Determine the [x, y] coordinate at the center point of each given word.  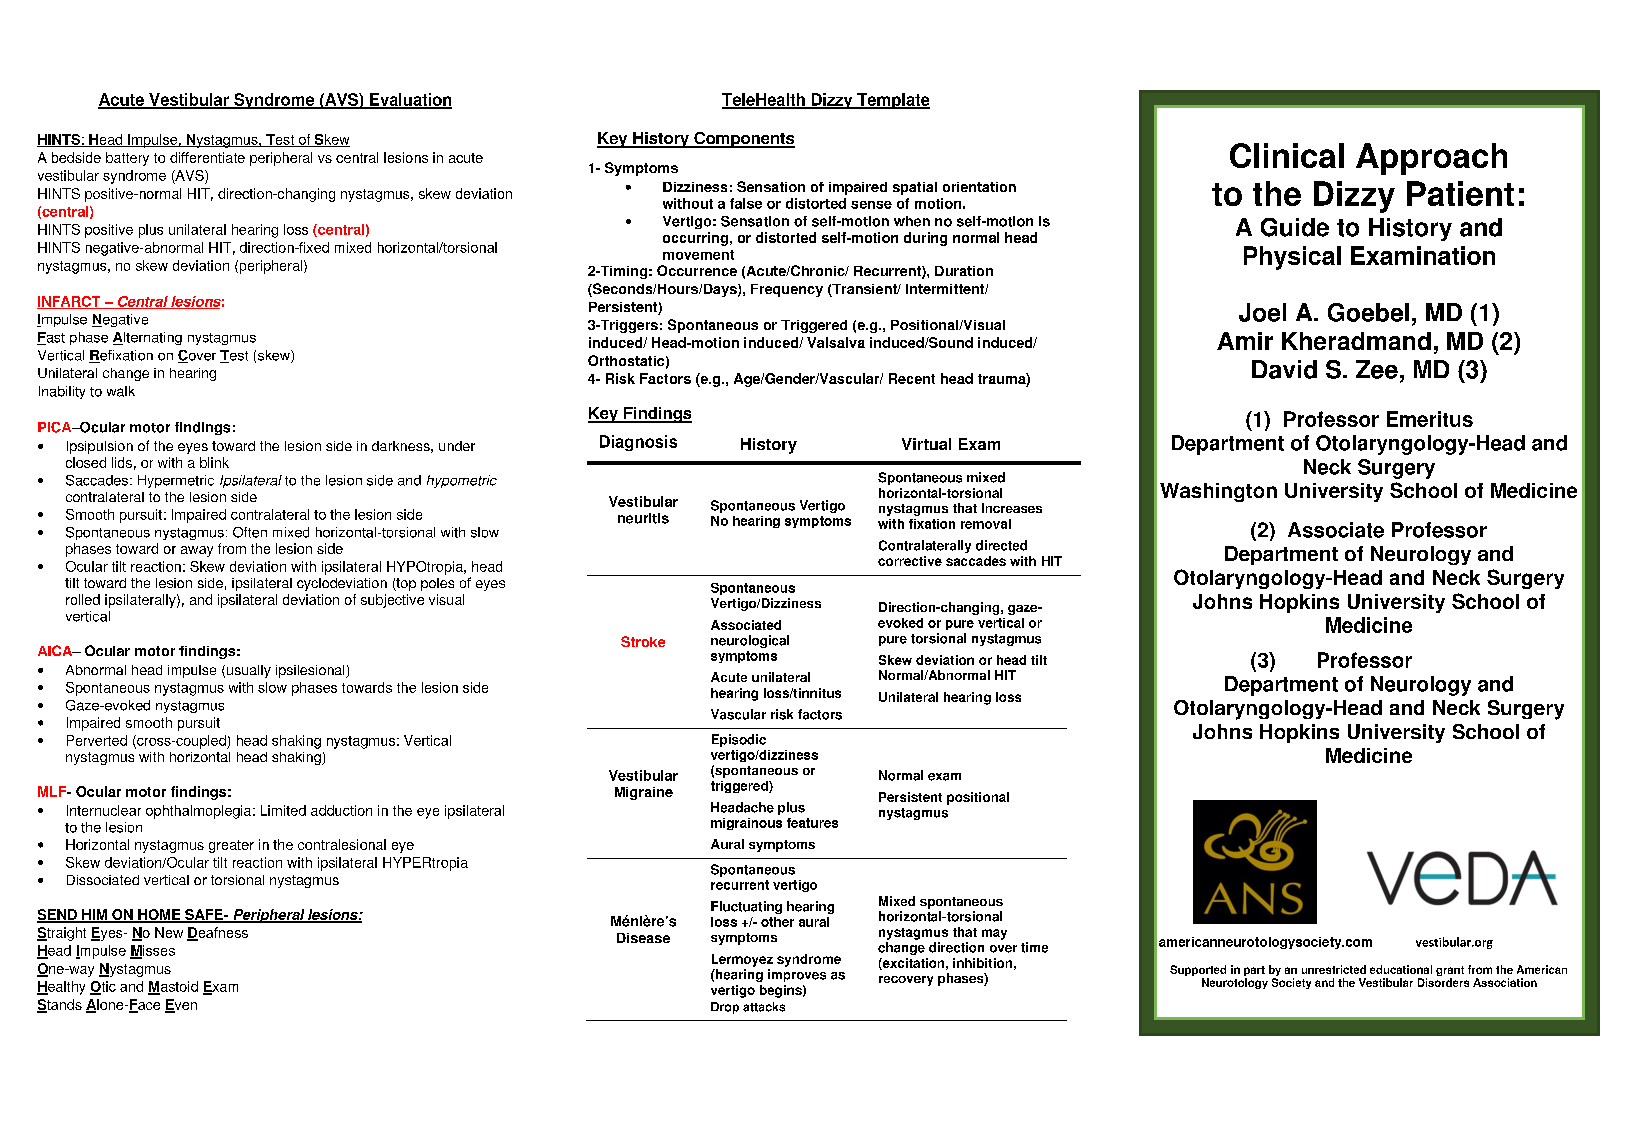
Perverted [97, 740]
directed [1001, 545]
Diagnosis [638, 443]
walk [121, 391]
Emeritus [1430, 419]
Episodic [739, 740]
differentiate [207, 157]
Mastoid [173, 987]
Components [743, 140]
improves [797, 975]
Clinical [1287, 155]
